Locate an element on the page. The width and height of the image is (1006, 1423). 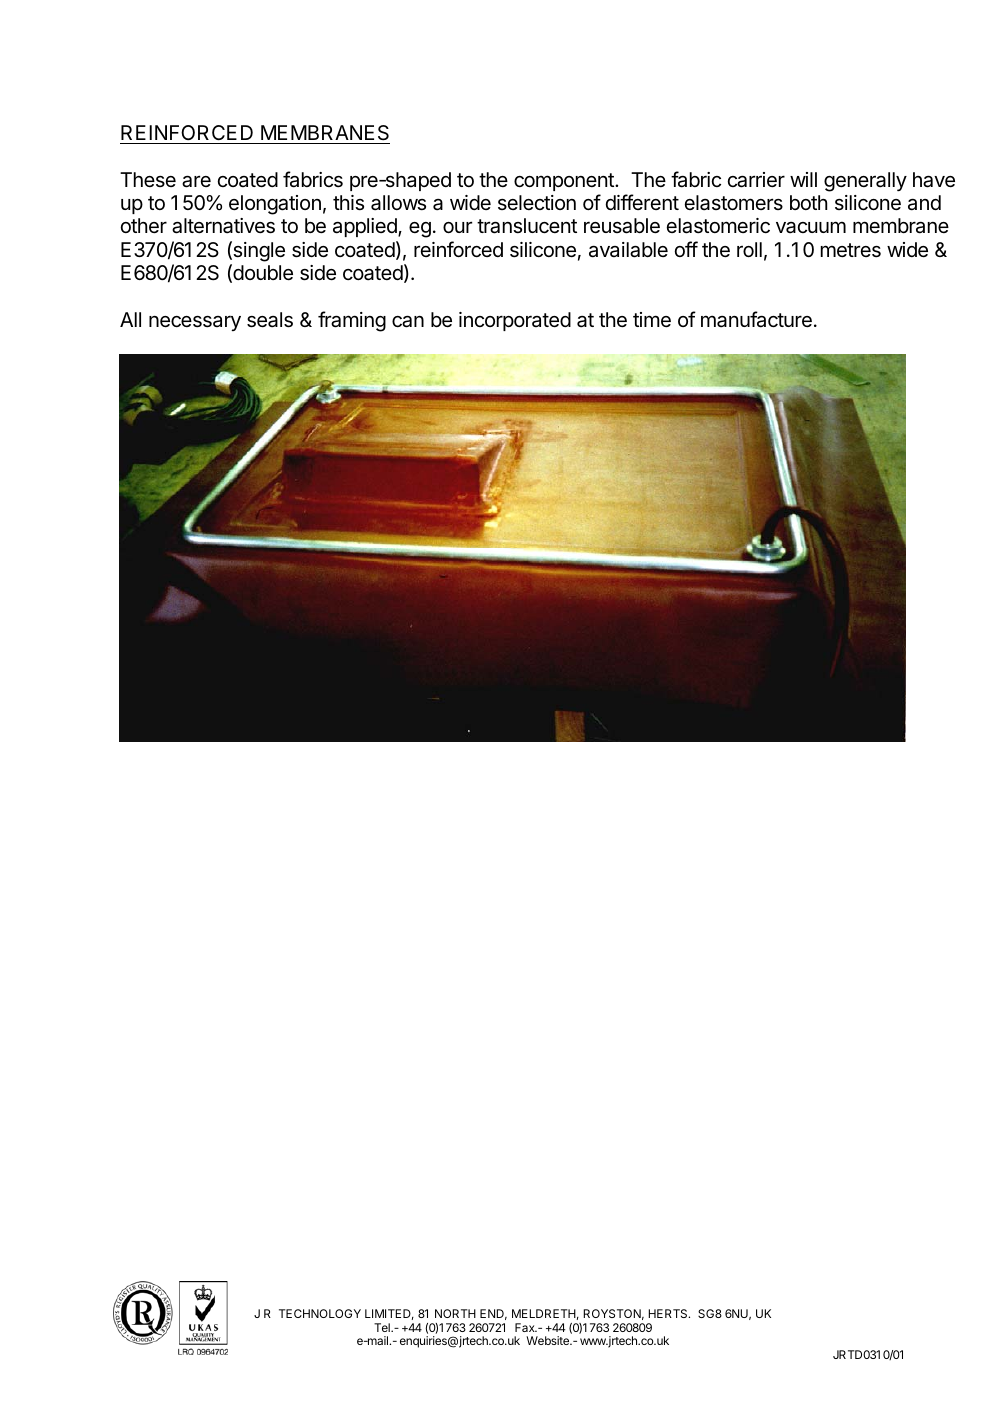
necessary is located at coordinates (195, 323).
